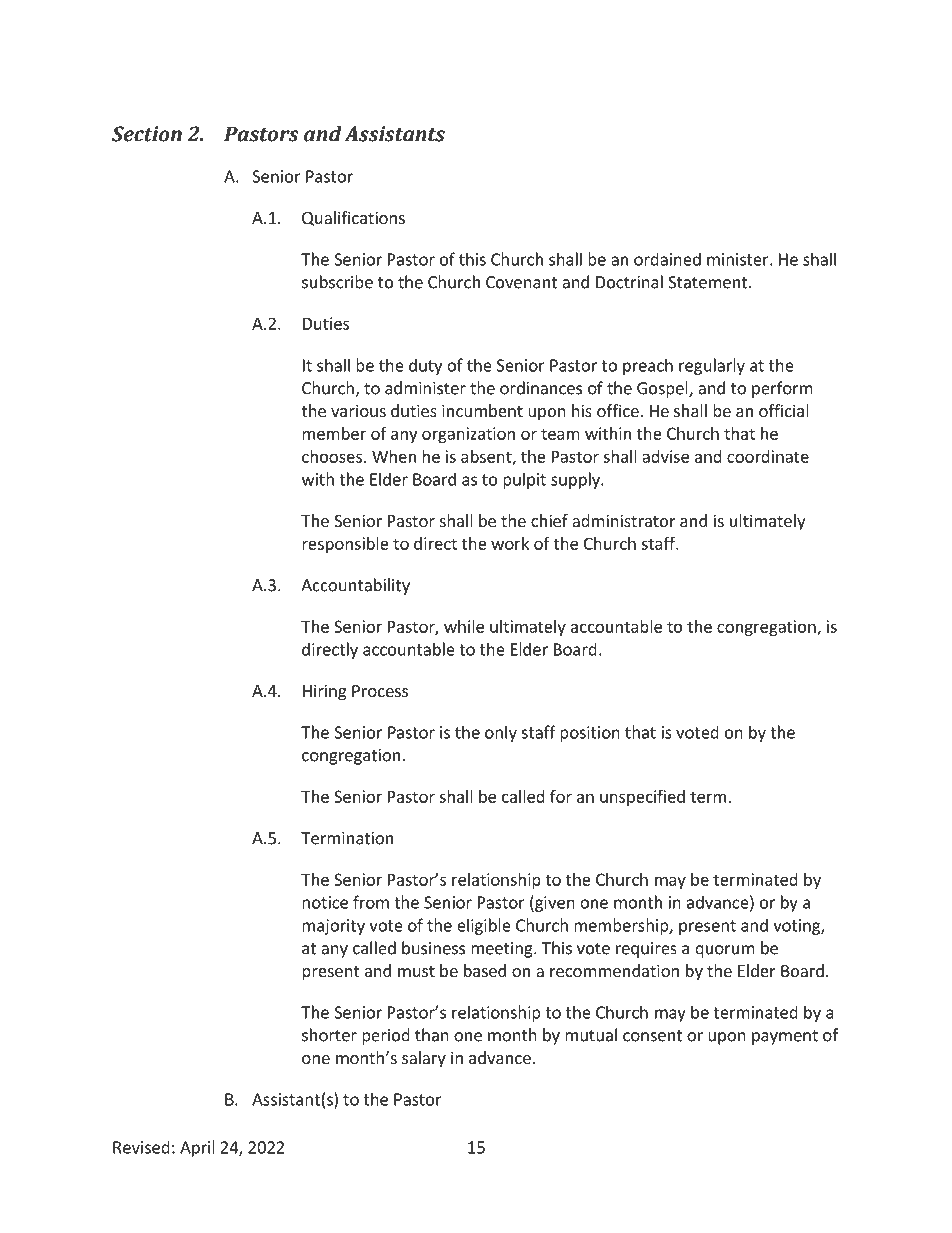  I want to click on Qualifications, so click(353, 218).
